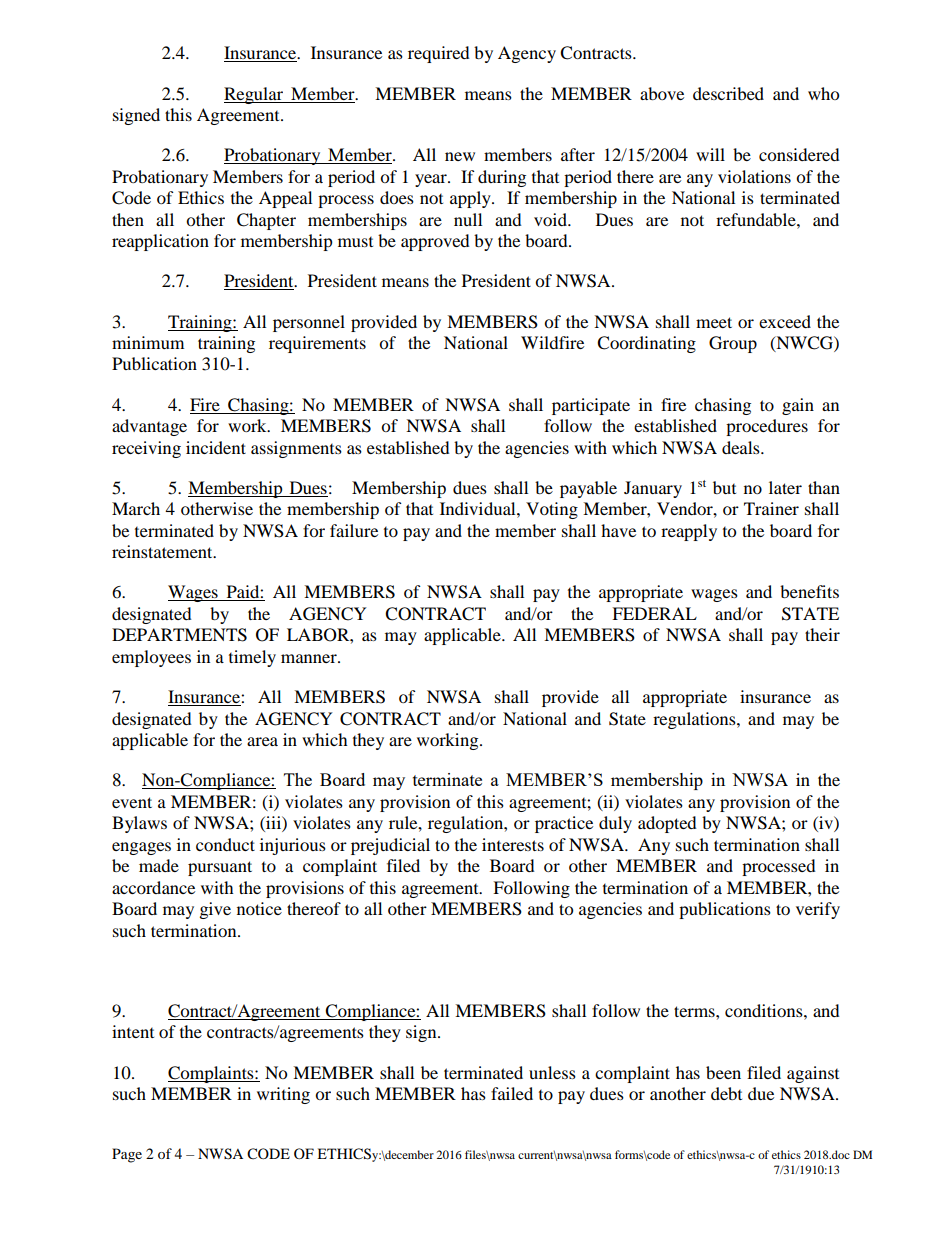 Image resolution: width=952 pixels, height=1233 pixels. Describe the element at coordinates (742, 447) in the screenshot. I see `deals` at that location.
